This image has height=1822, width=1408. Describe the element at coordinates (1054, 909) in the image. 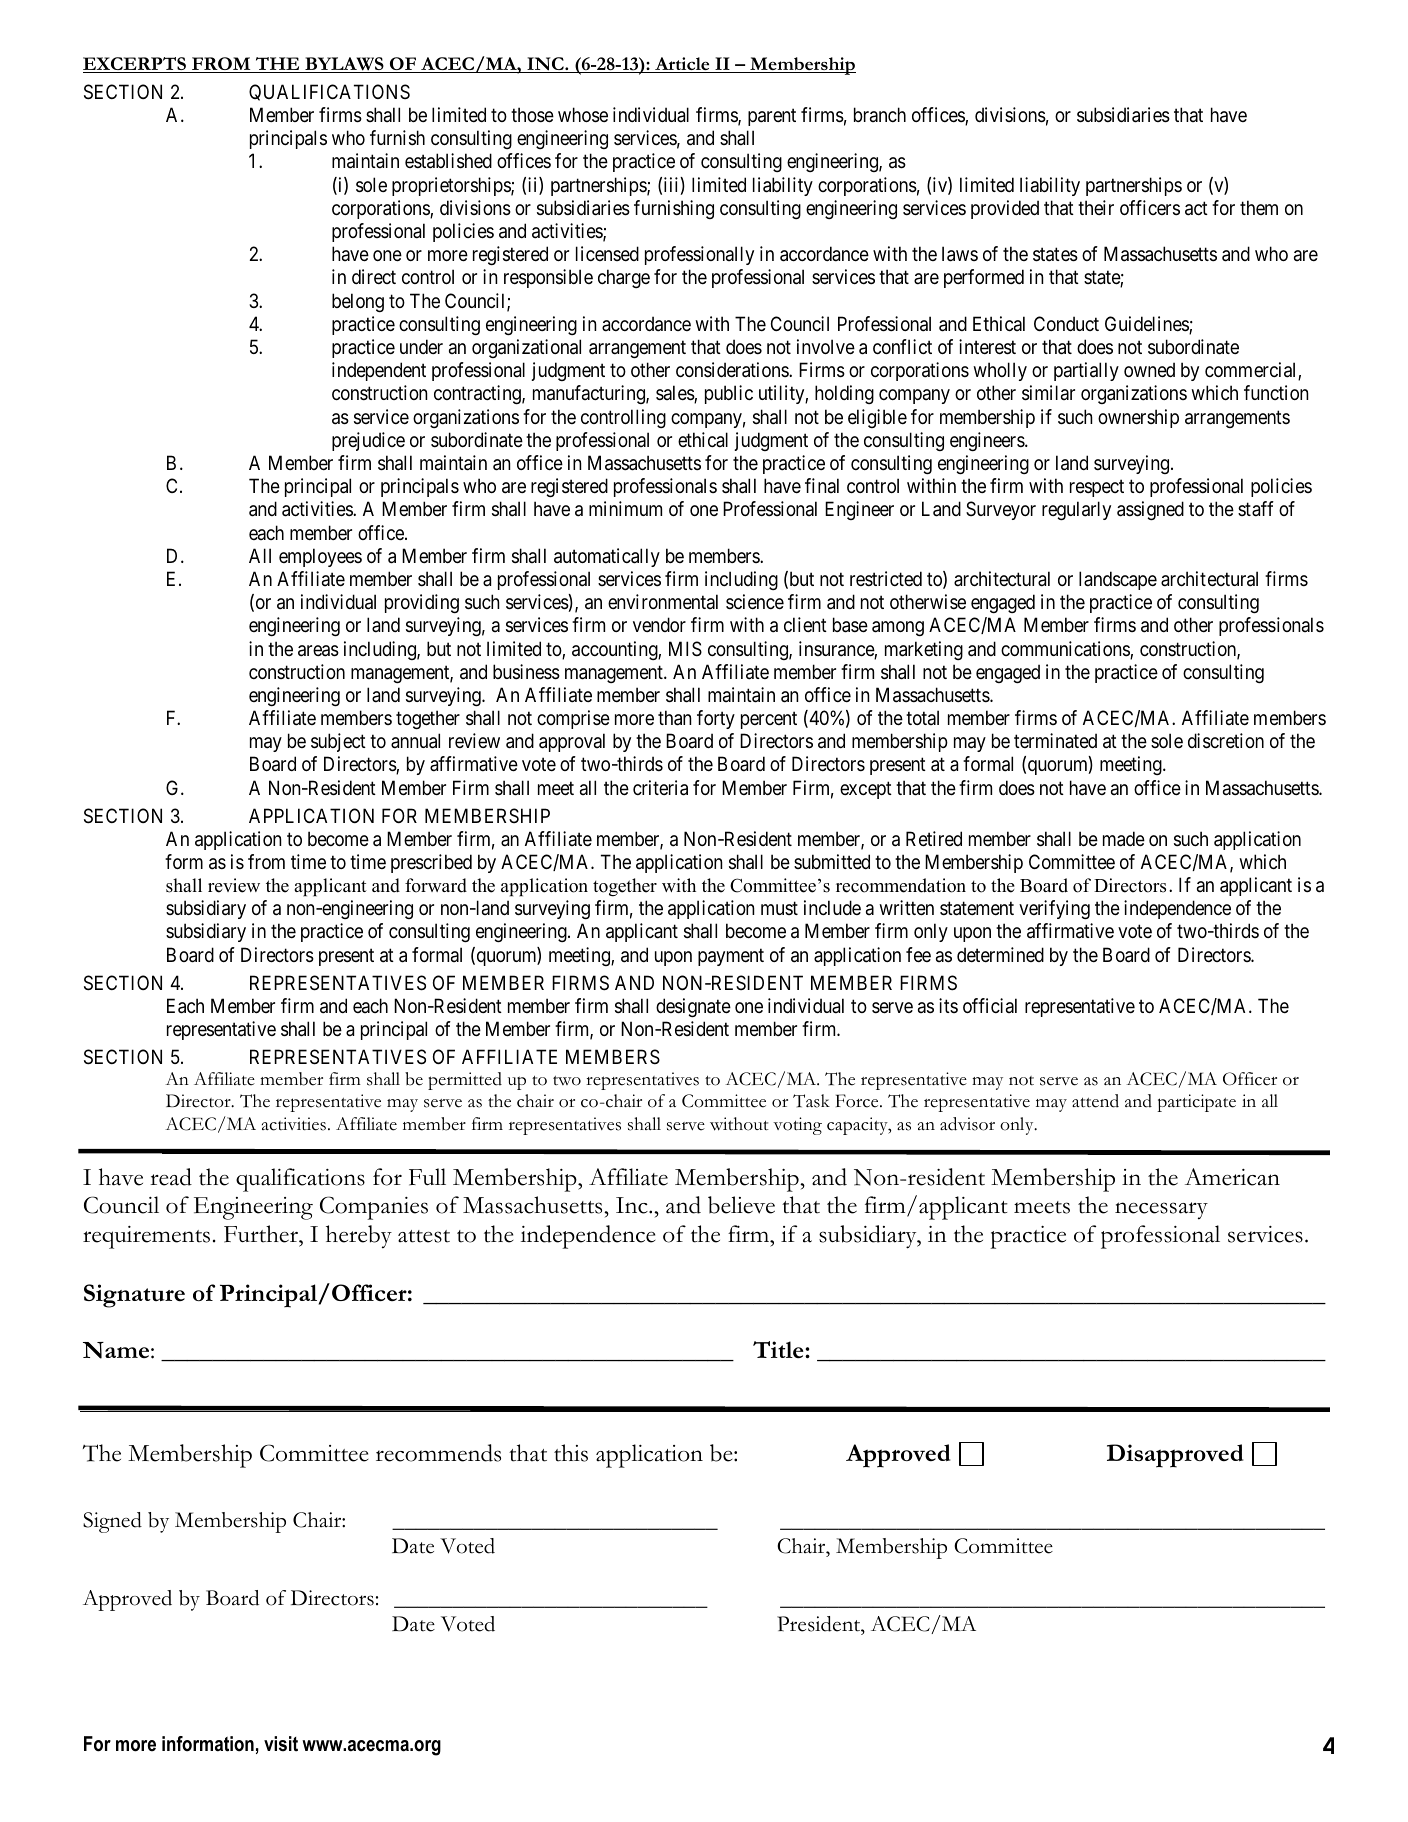

I see `verifying` at that location.
